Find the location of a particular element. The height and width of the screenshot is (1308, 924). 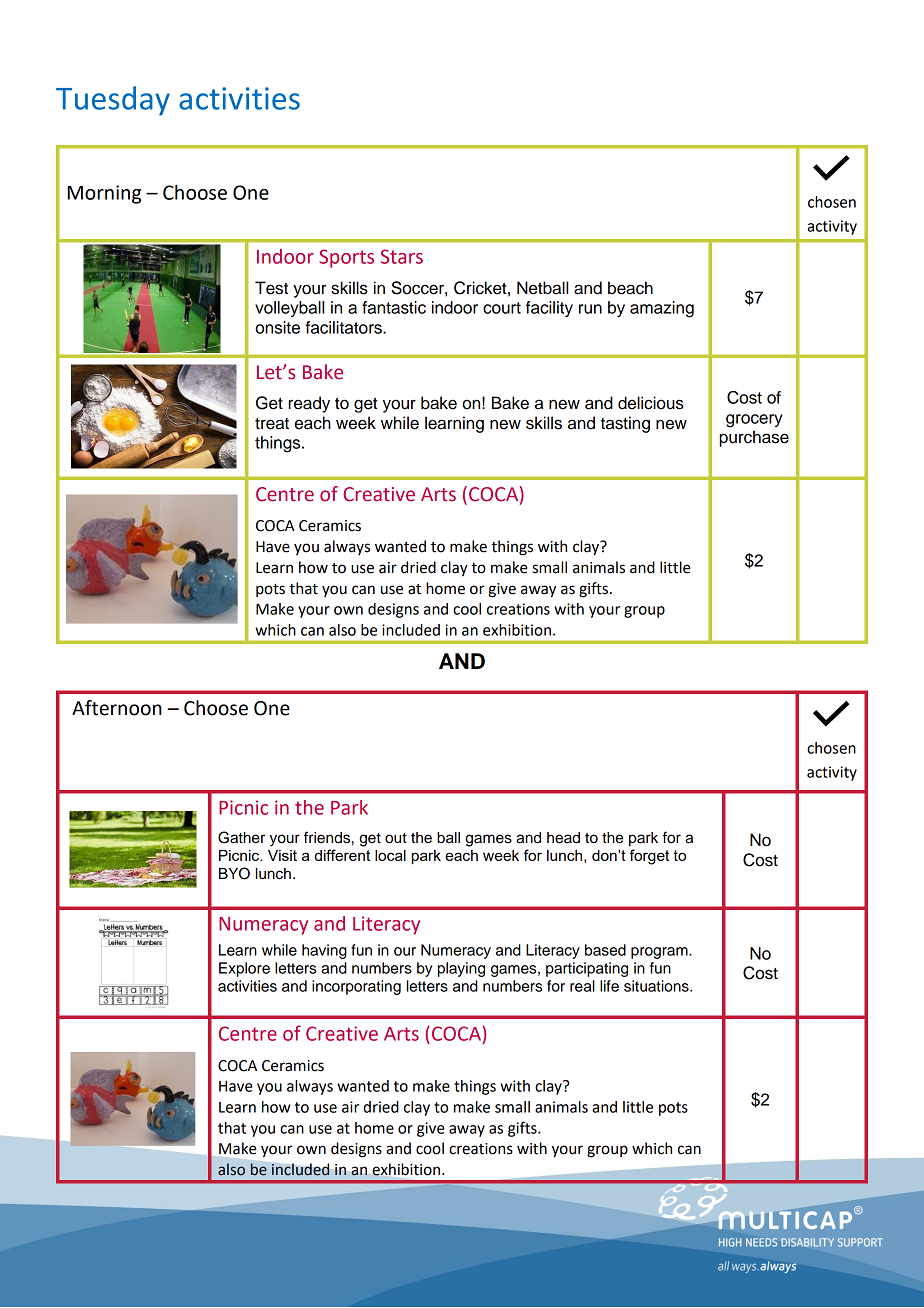

Stars is located at coordinates (402, 256).
